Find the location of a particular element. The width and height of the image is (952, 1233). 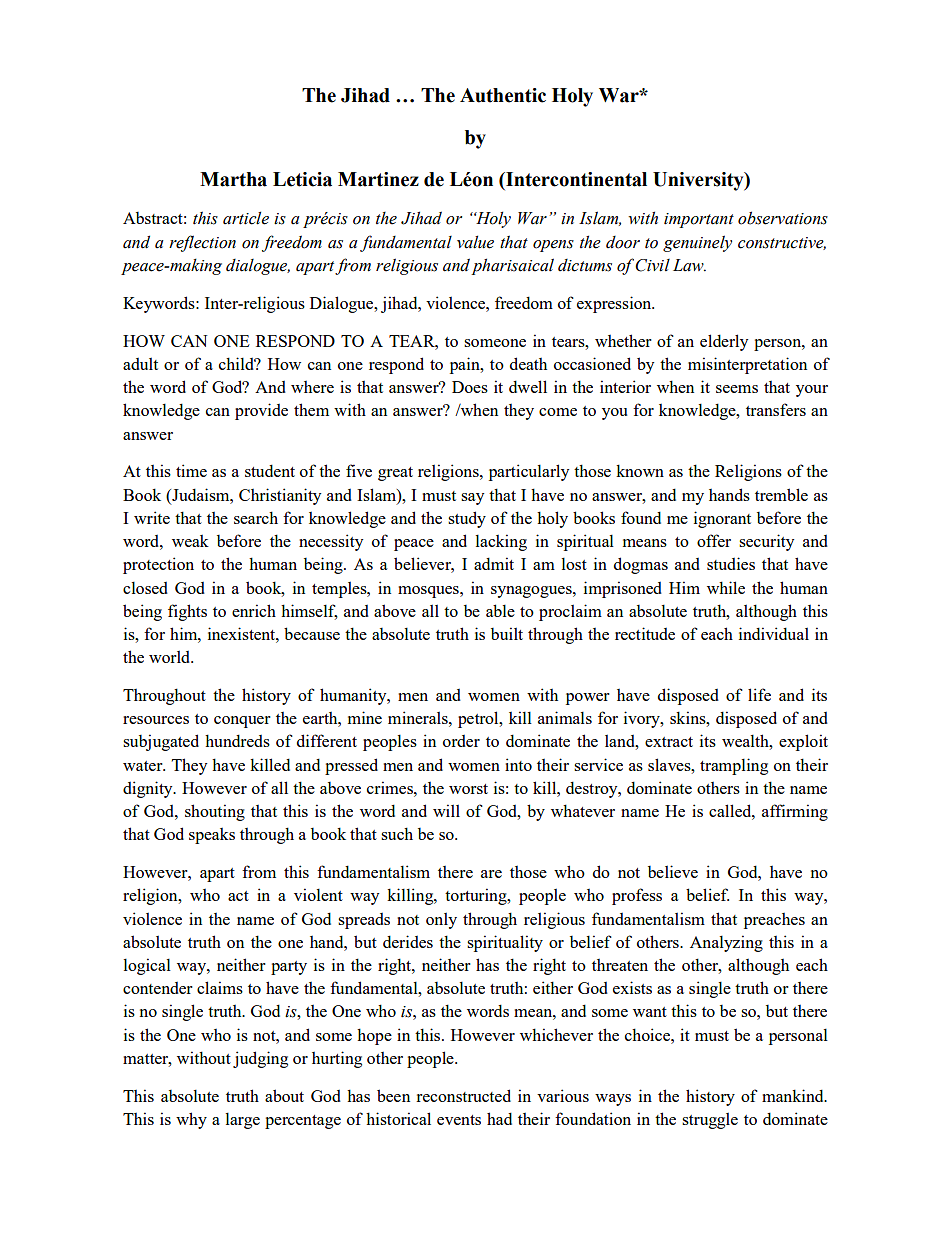

Does is located at coordinates (470, 387).
